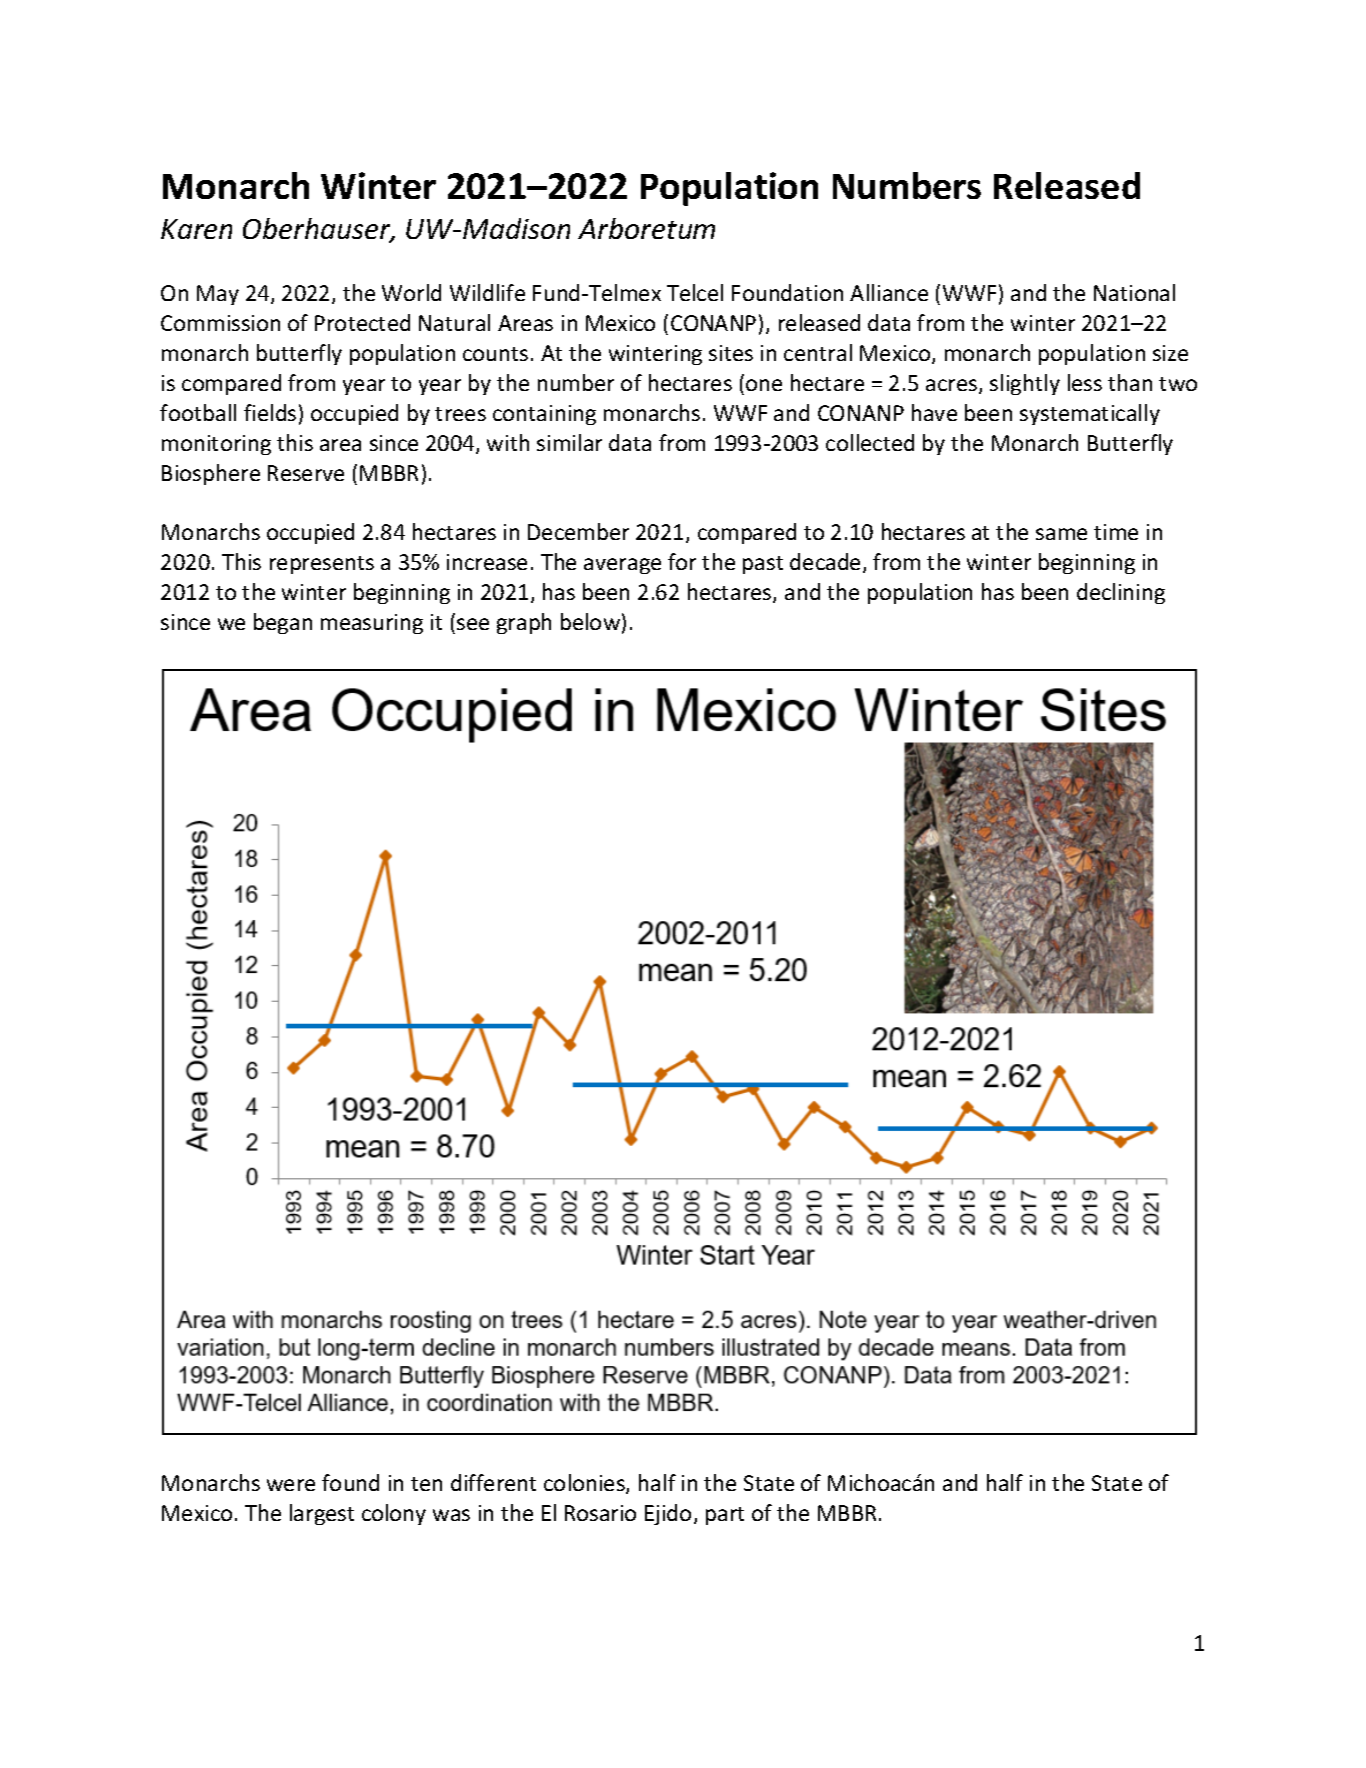 Image resolution: width=1366 pixels, height=1768 pixels. I want to click on were, so click(291, 1485).
